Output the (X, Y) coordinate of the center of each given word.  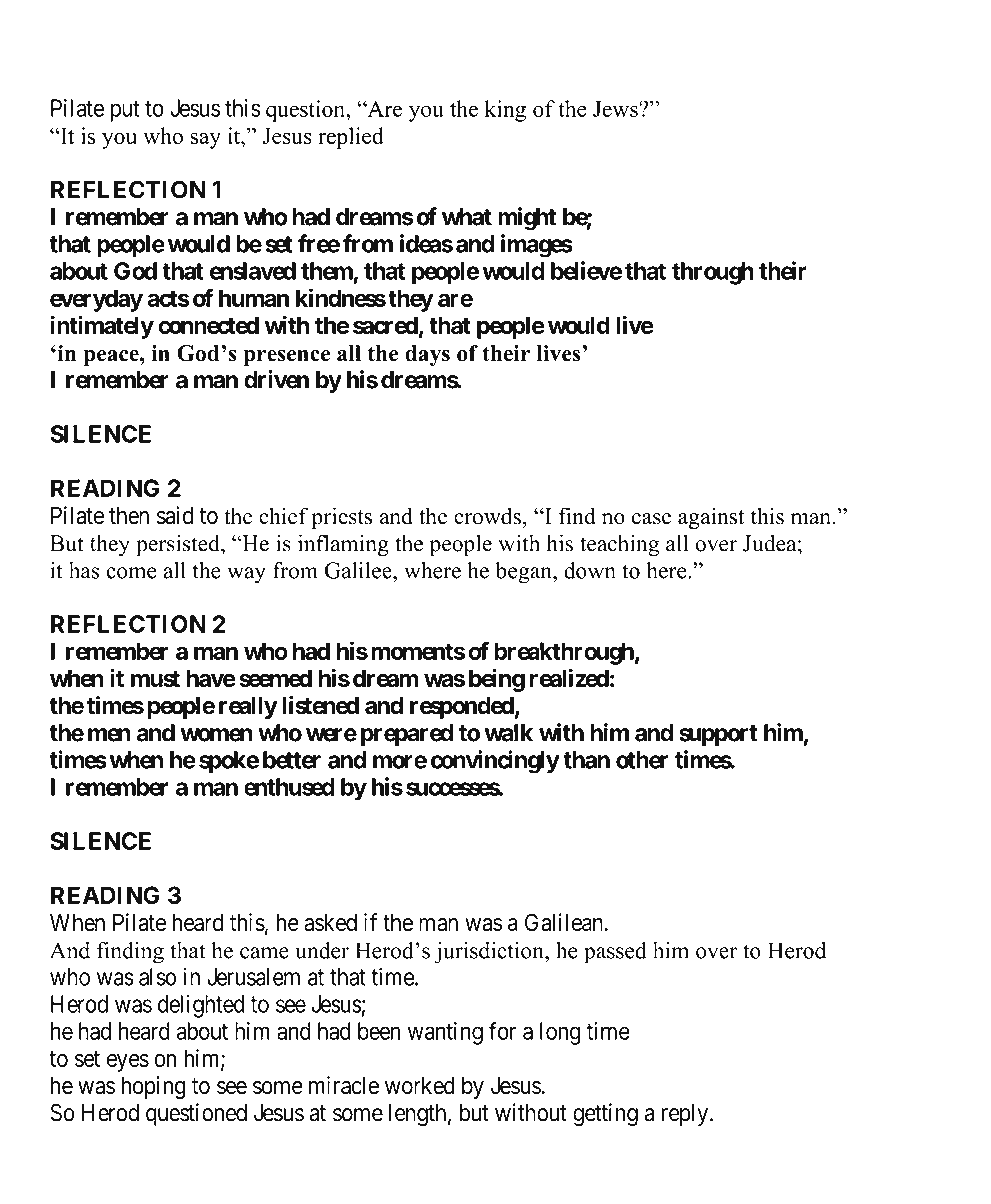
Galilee (359, 570)
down (590, 570)
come (131, 573)
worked (420, 1085)
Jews (616, 109)
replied (351, 138)
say (205, 140)
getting (605, 1115)
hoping (153, 1087)
